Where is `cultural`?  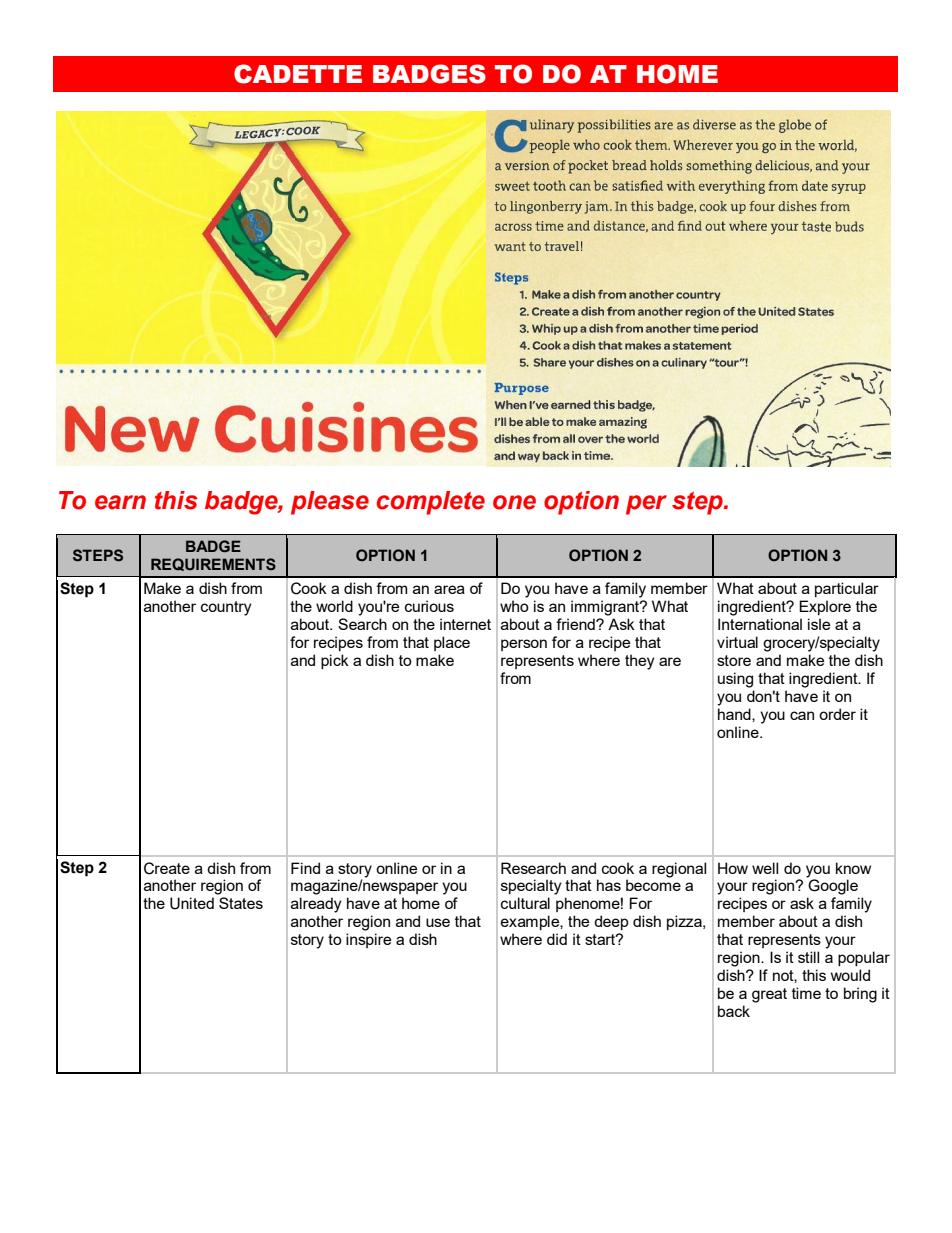
cultural is located at coordinates (525, 903).
